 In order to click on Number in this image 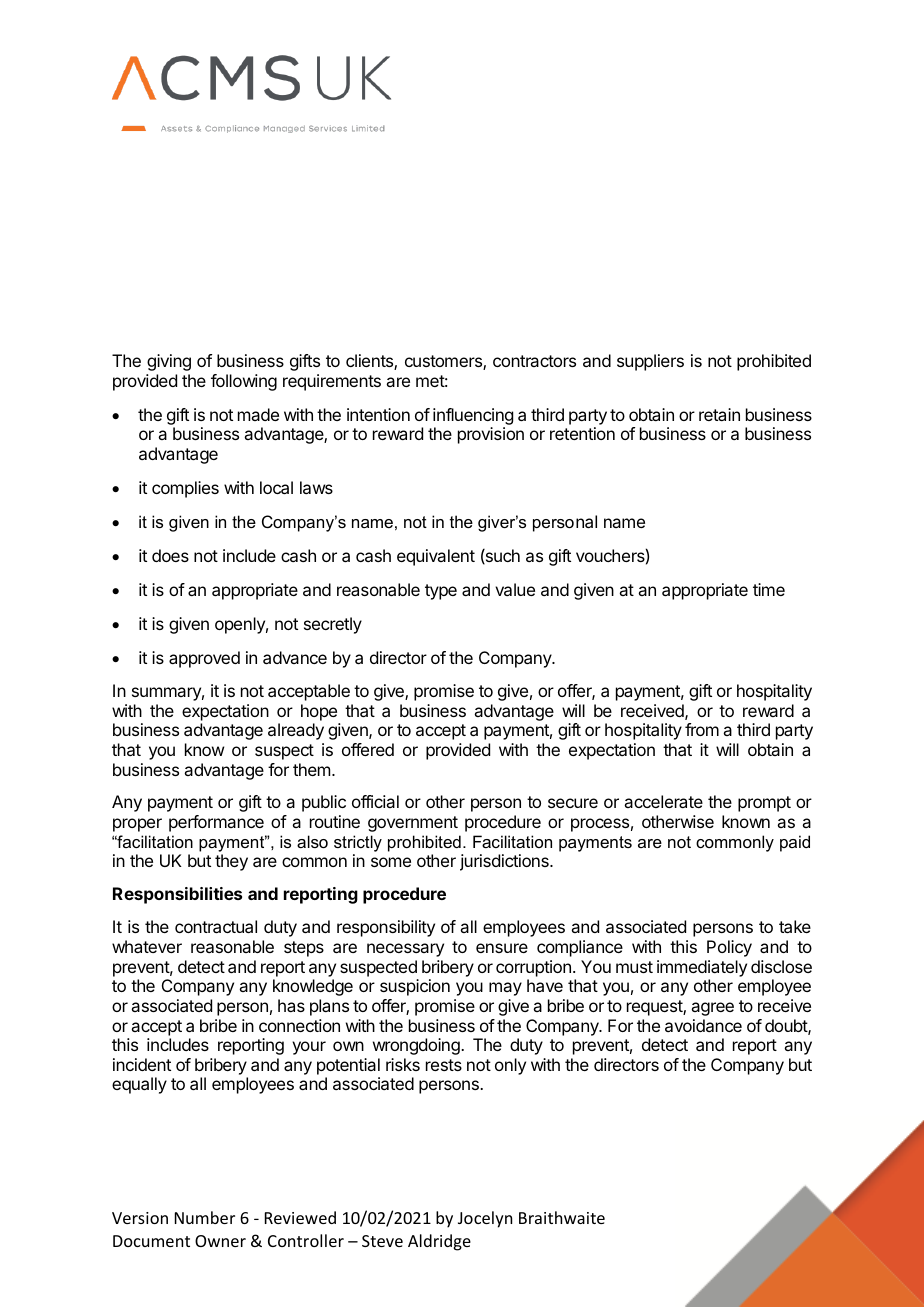, I will do `click(205, 1217)`.
